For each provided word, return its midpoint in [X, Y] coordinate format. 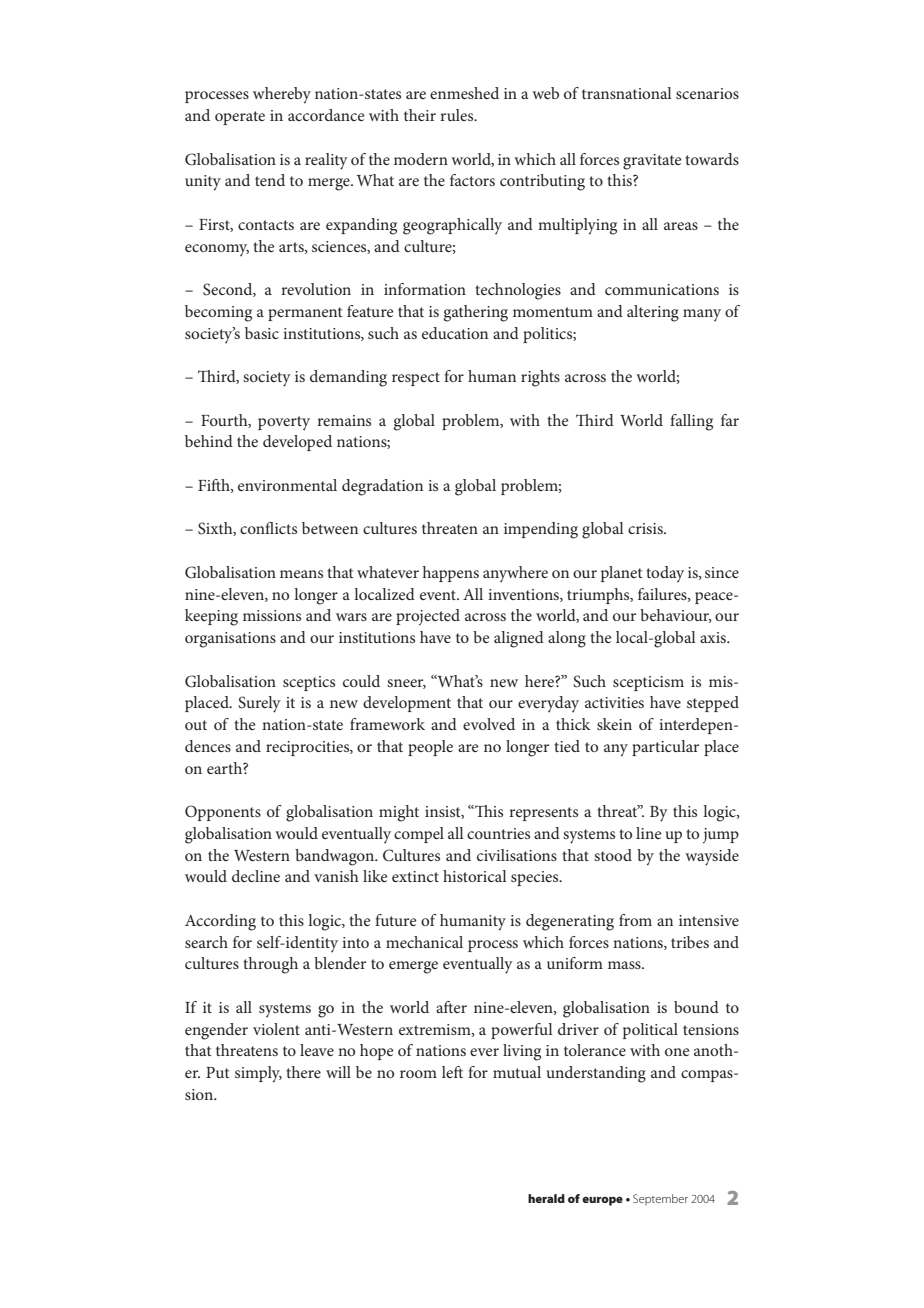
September [660, 1199]
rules [458, 115]
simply [258, 1074]
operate [240, 118]
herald [546, 1198]
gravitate [652, 162]
